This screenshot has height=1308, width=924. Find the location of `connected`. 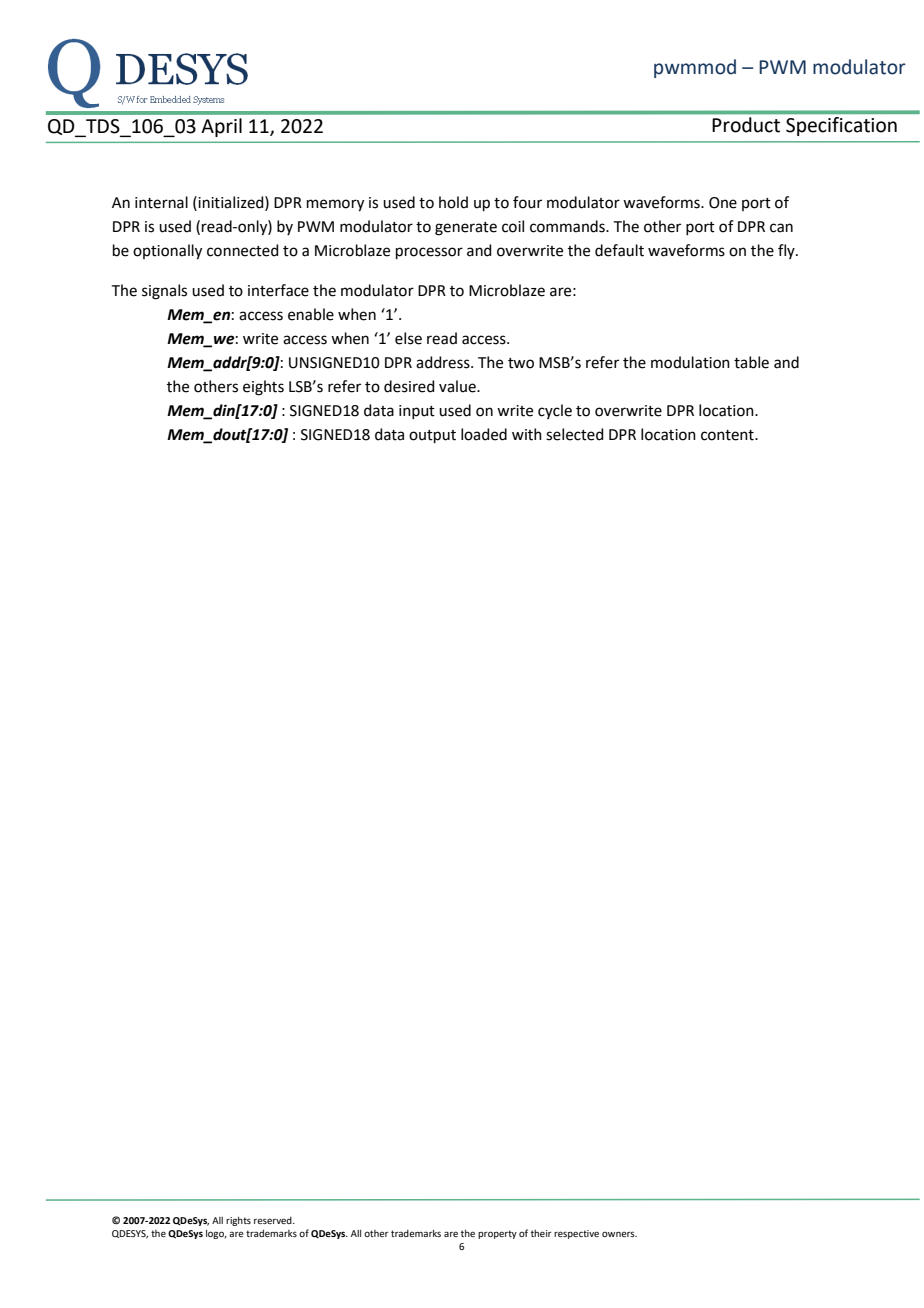

connected is located at coordinates (243, 250).
